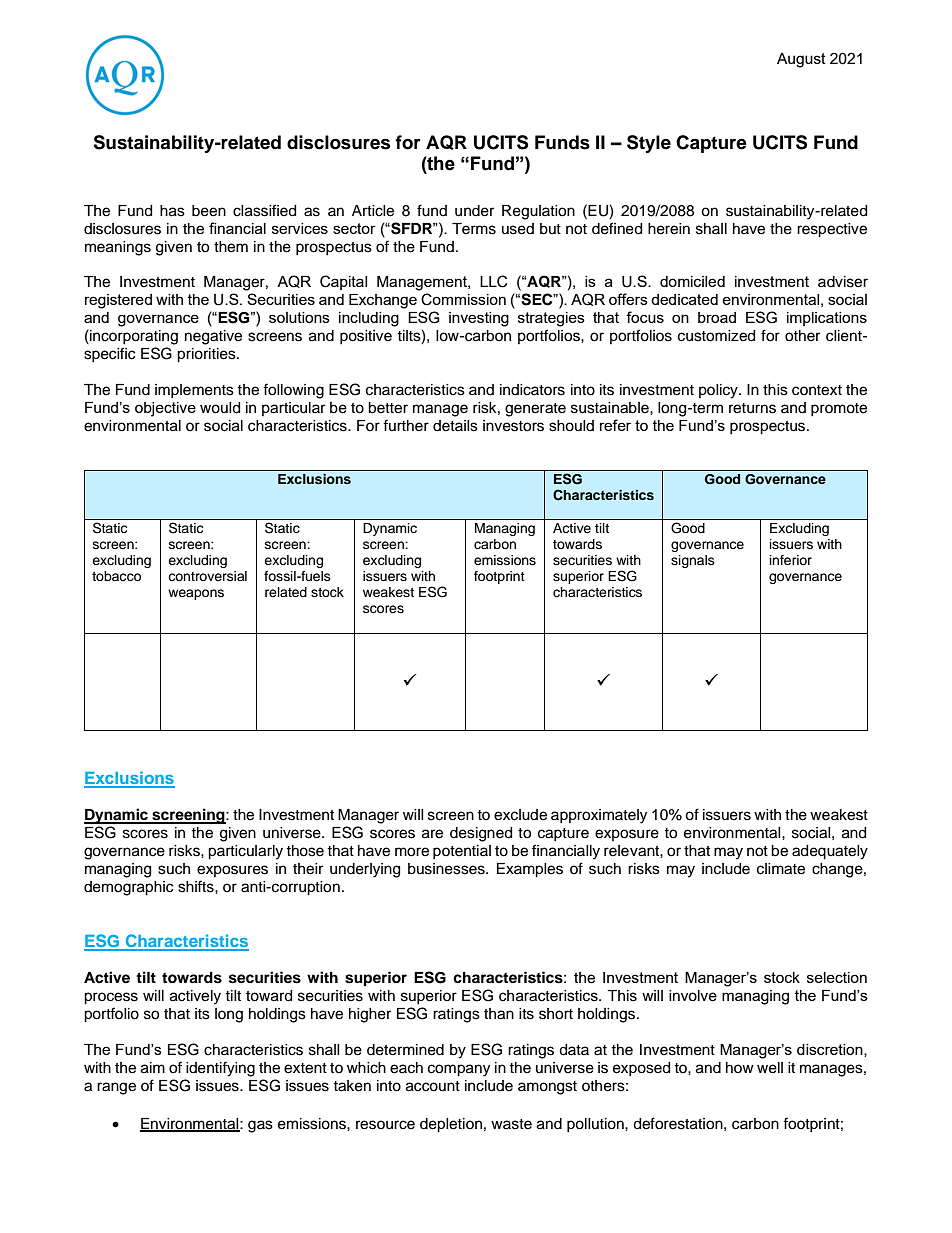 The width and height of the document is (952, 1233). What do you see at coordinates (305, 851) in the document?
I see `those` at bounding box center [305, 851].
